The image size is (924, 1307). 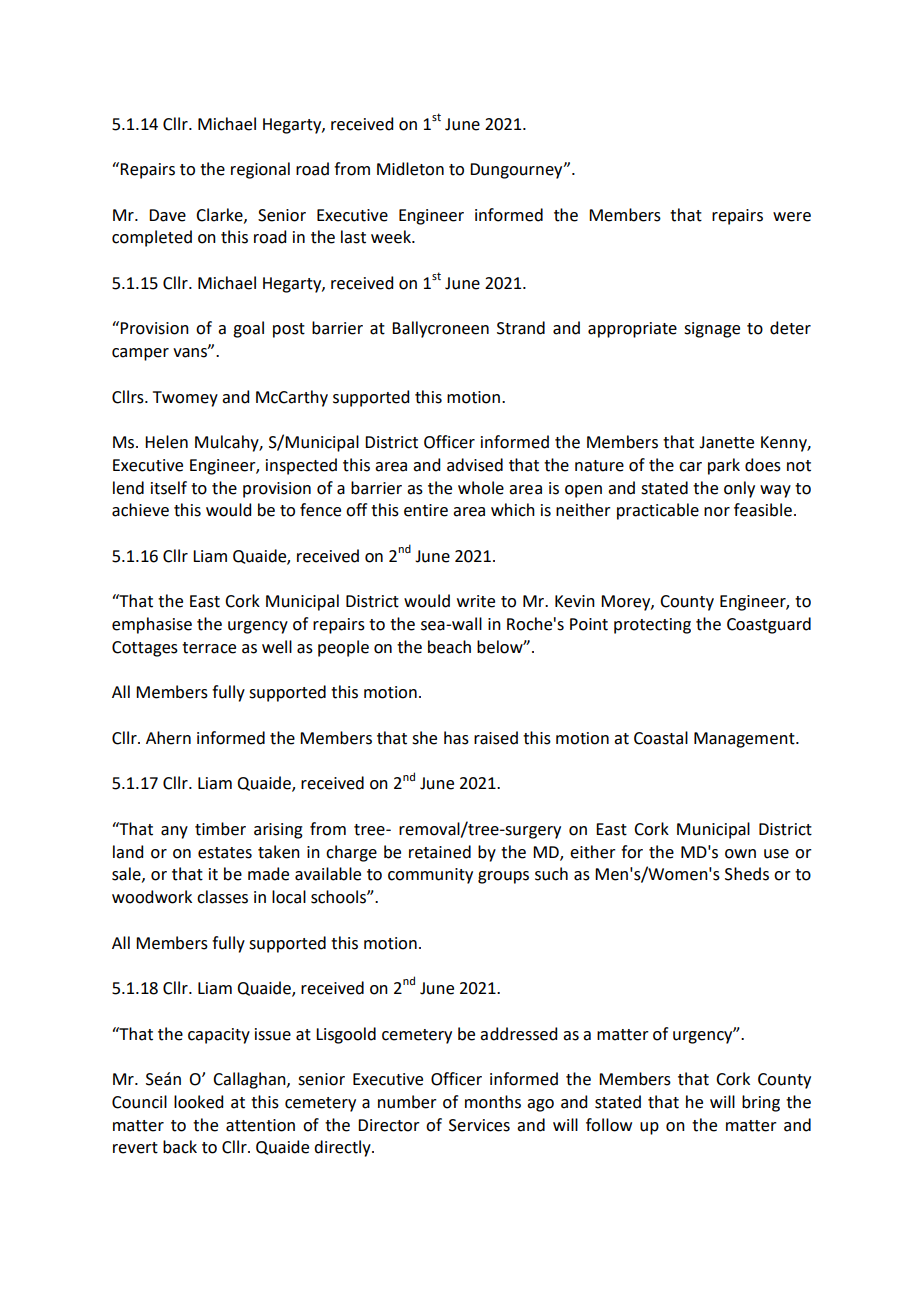 What do you see at coordinates (792, 217) in the image?
I see `were` at bounding box center [792, 217].
